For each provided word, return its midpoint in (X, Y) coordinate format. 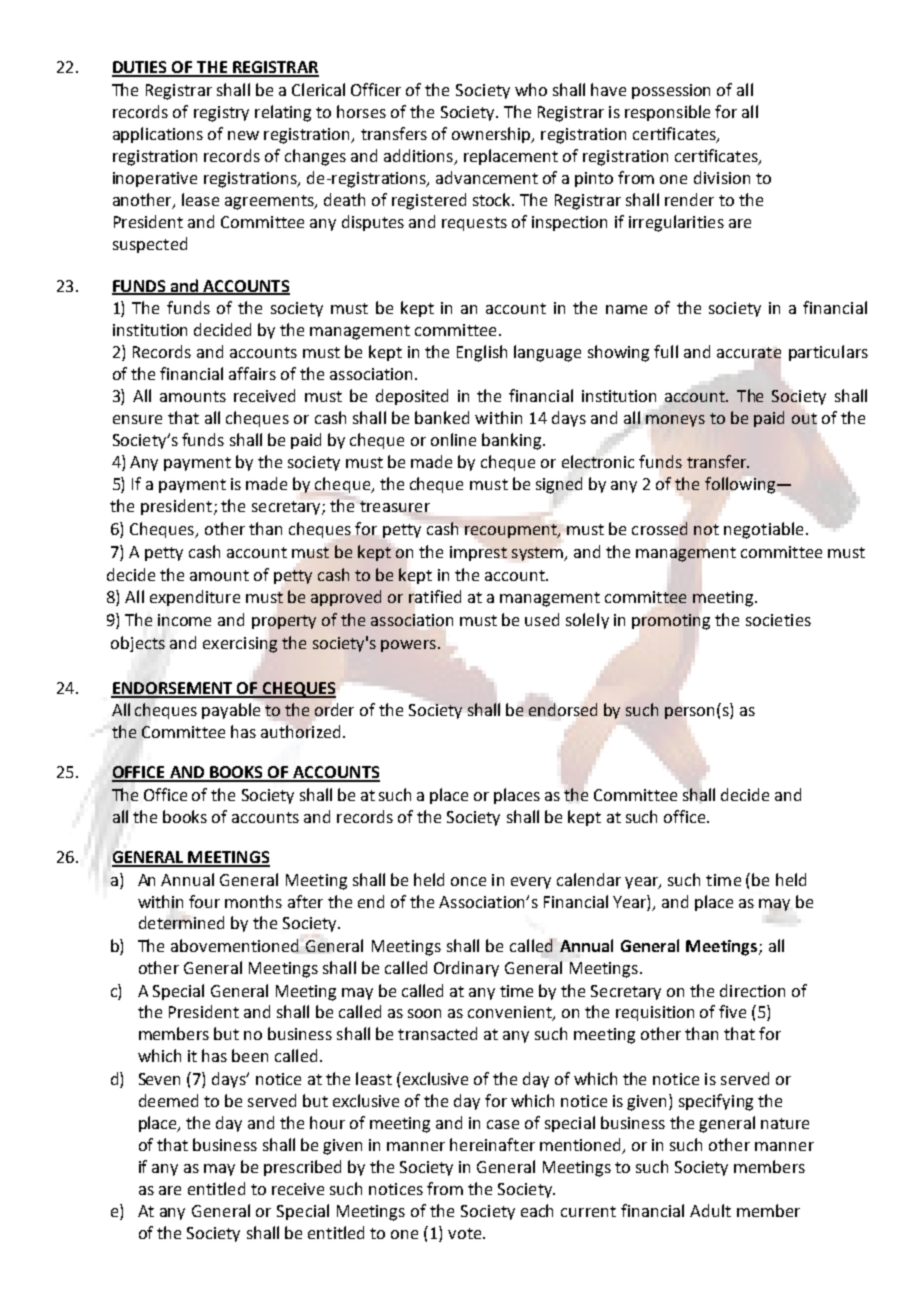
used (542, 619)
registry (221, 114)
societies (778, 620)
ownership (492, 135)
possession (671, 91)
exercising (240, 645)
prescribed (302, 1168)
